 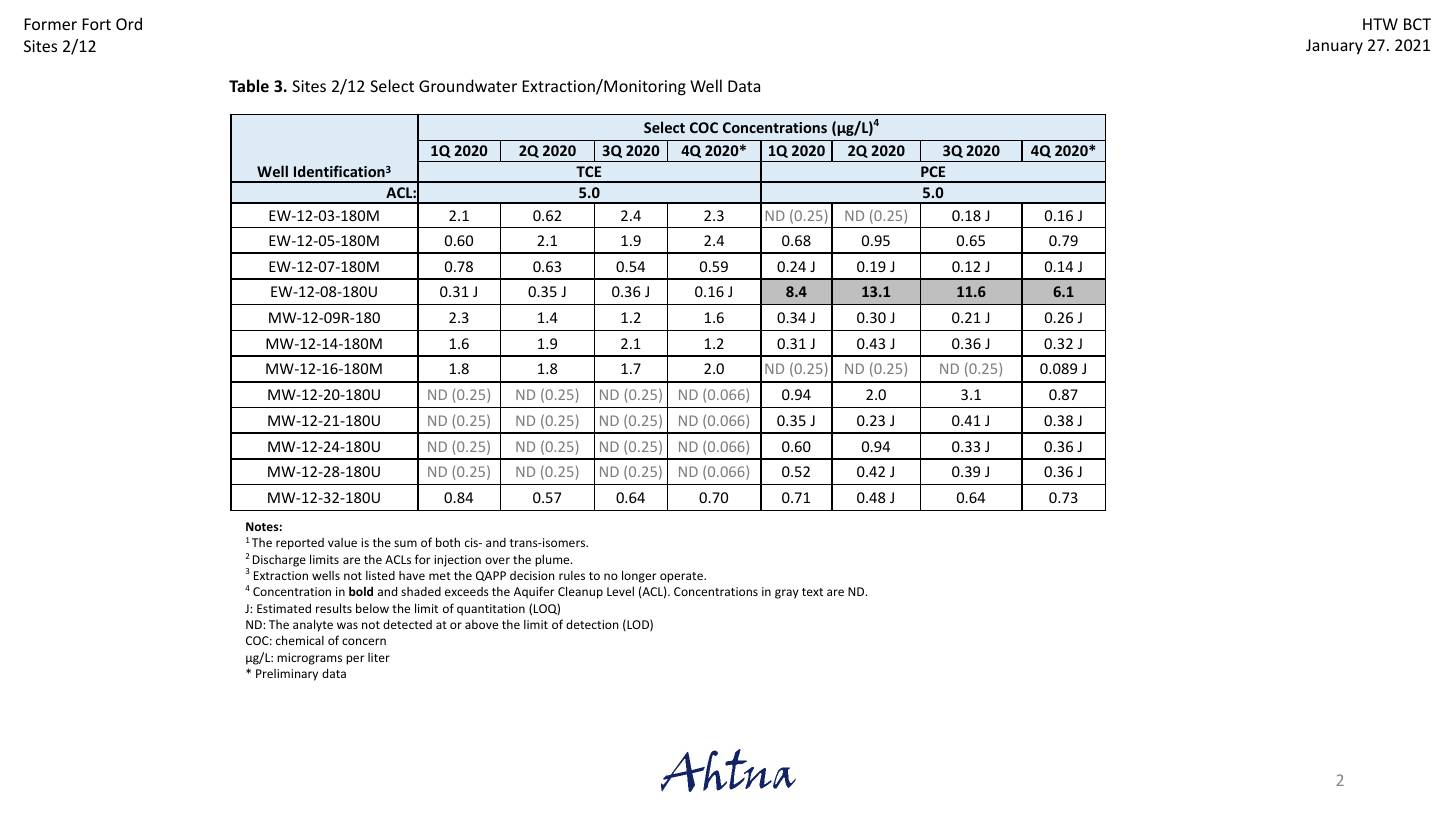 I want to click on reported, so click(x=300, y=544).
